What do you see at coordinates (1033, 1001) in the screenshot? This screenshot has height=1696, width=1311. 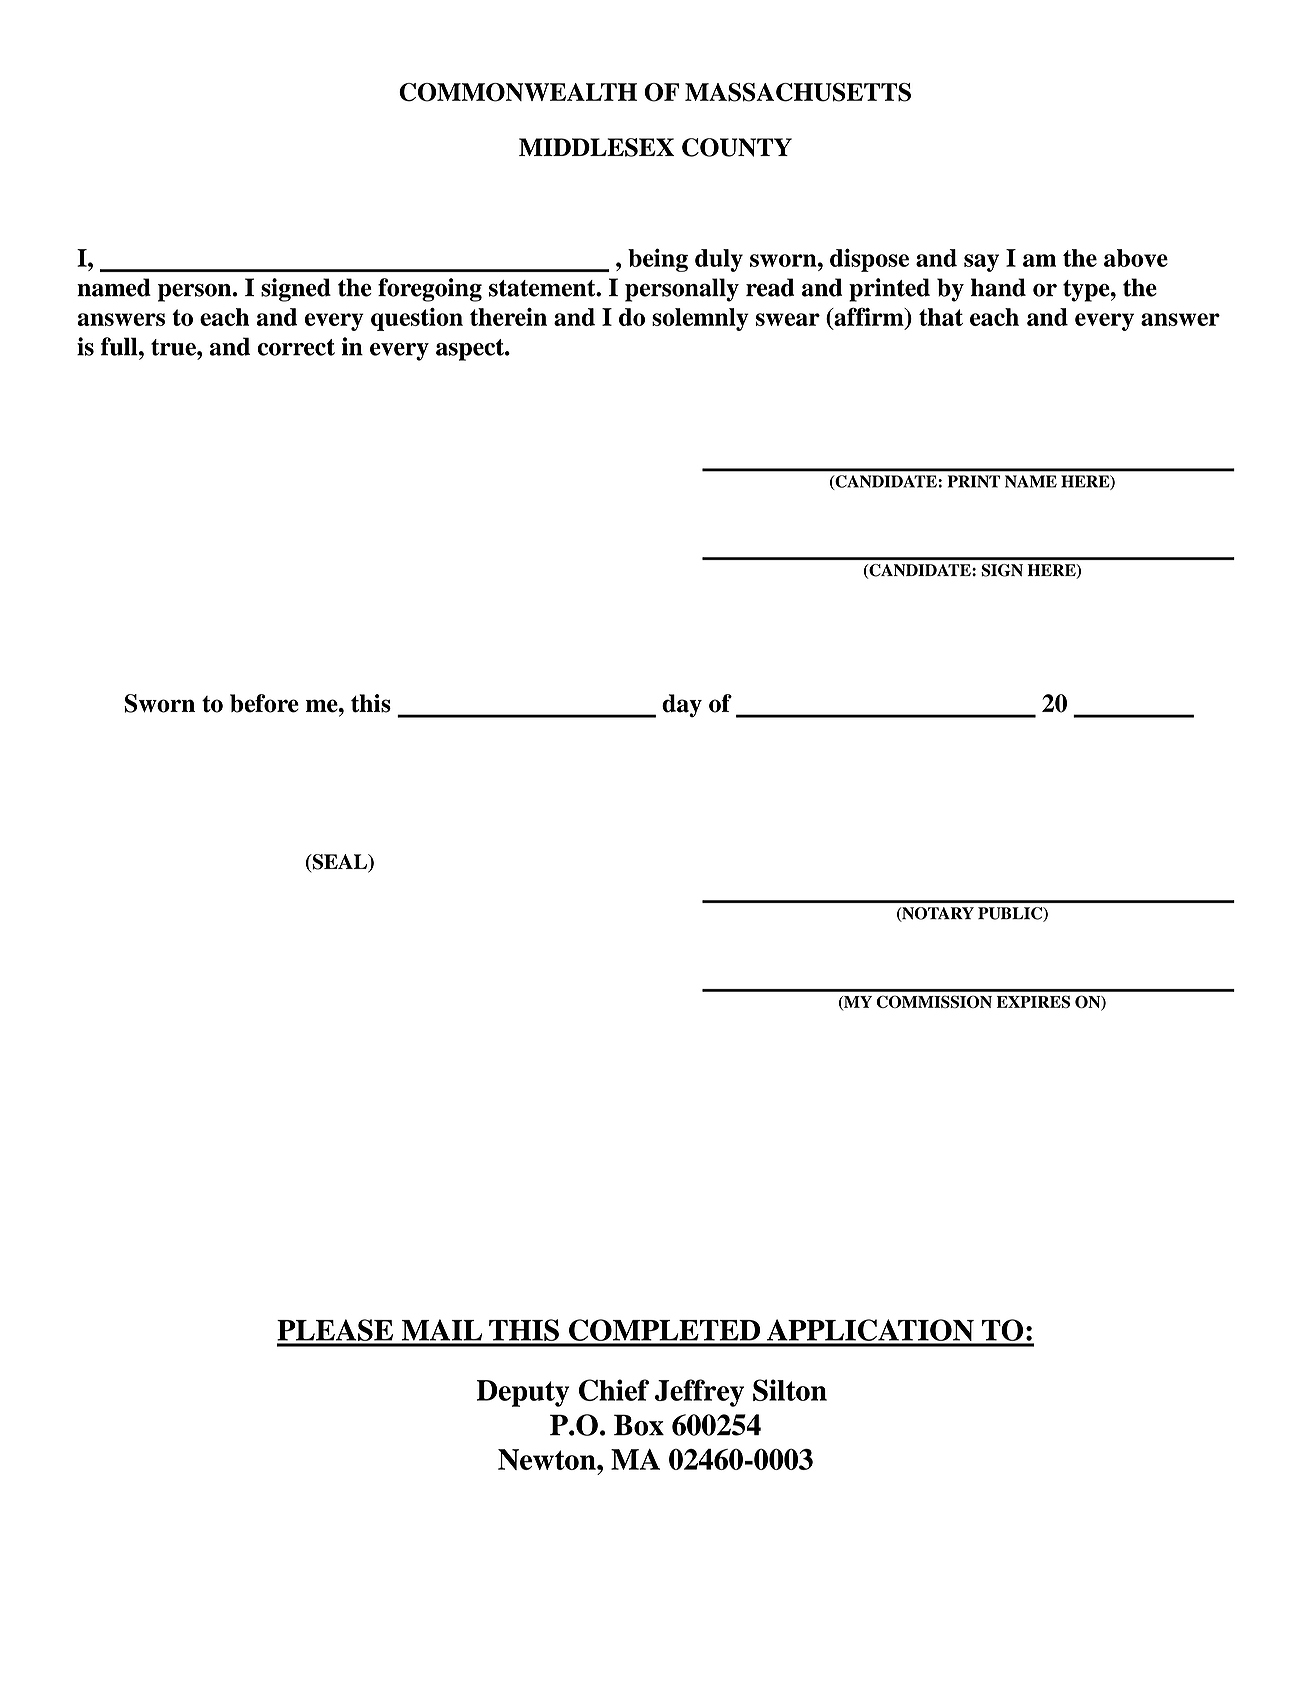 I see `EXPIRES` at bounding box center [1033, 1001].
